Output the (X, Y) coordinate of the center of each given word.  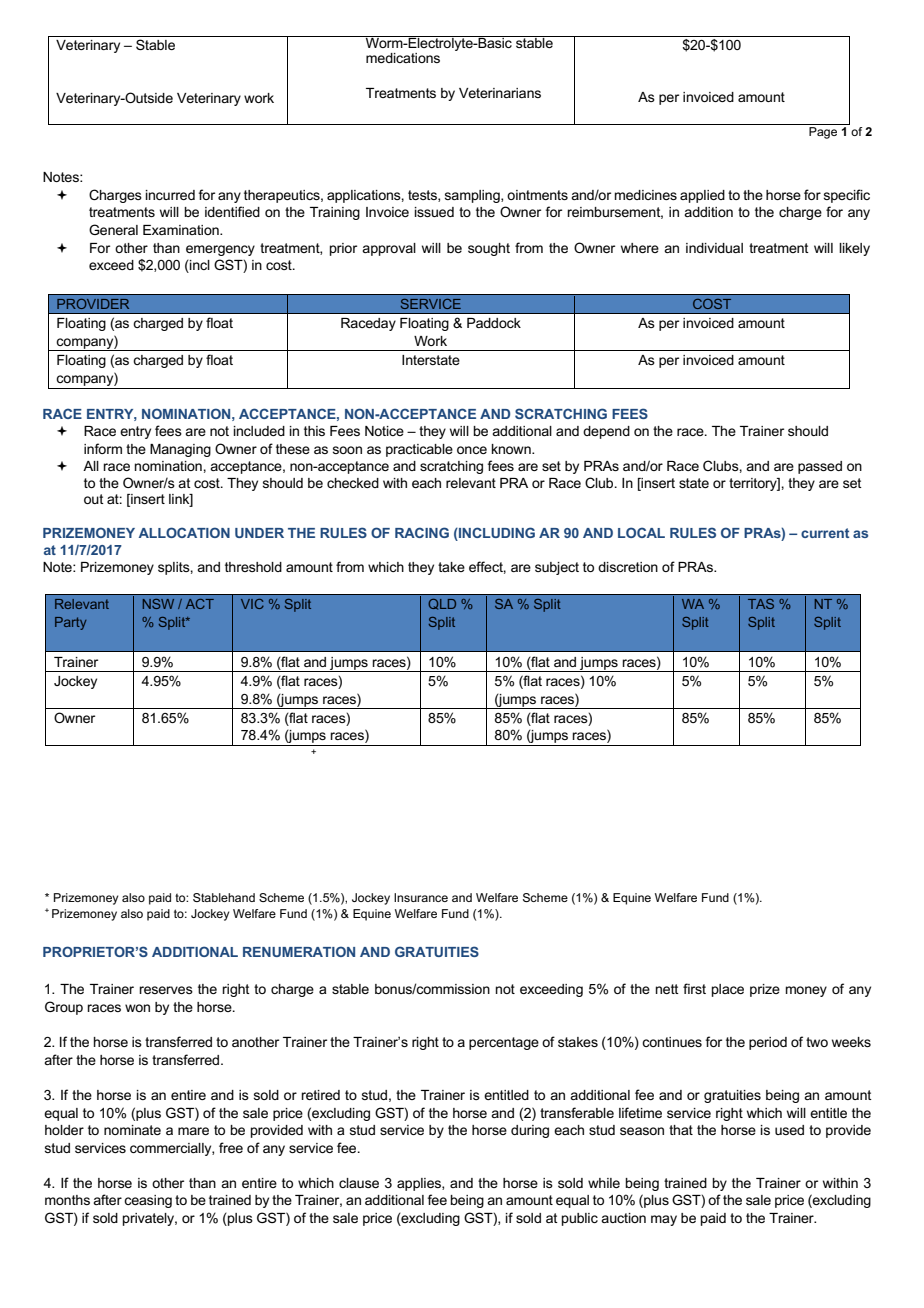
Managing (180, 450)
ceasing (148, 1201)
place (728, 990)
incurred (170, 195)
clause (359, 1183)
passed (820, 467)
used (789, 1130)
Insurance (421, 897)
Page (823, 133)
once (472, 450)
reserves (166, 990)
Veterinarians (500, 93)
